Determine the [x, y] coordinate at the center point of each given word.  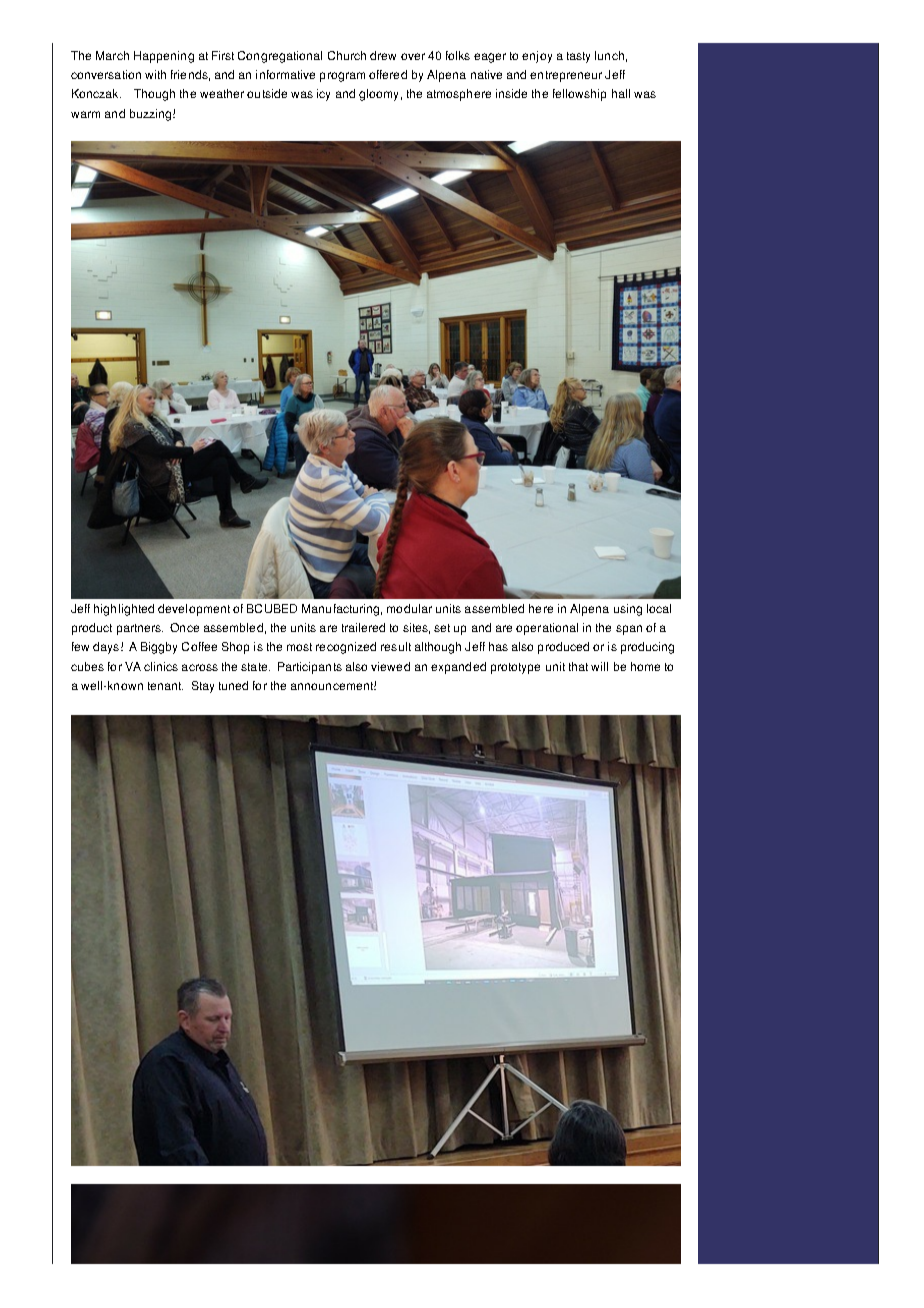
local [659, 608]
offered [388, 74]
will [599, 666]
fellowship [579, 95]
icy [323, 95]
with [155, 74]
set [442, 628]
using [628, 610]
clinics [161, 666]
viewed [390, 666]
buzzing [152, 115]
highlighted [124, 610]
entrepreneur [566, 76]
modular [409, 608]
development [194, 610]
